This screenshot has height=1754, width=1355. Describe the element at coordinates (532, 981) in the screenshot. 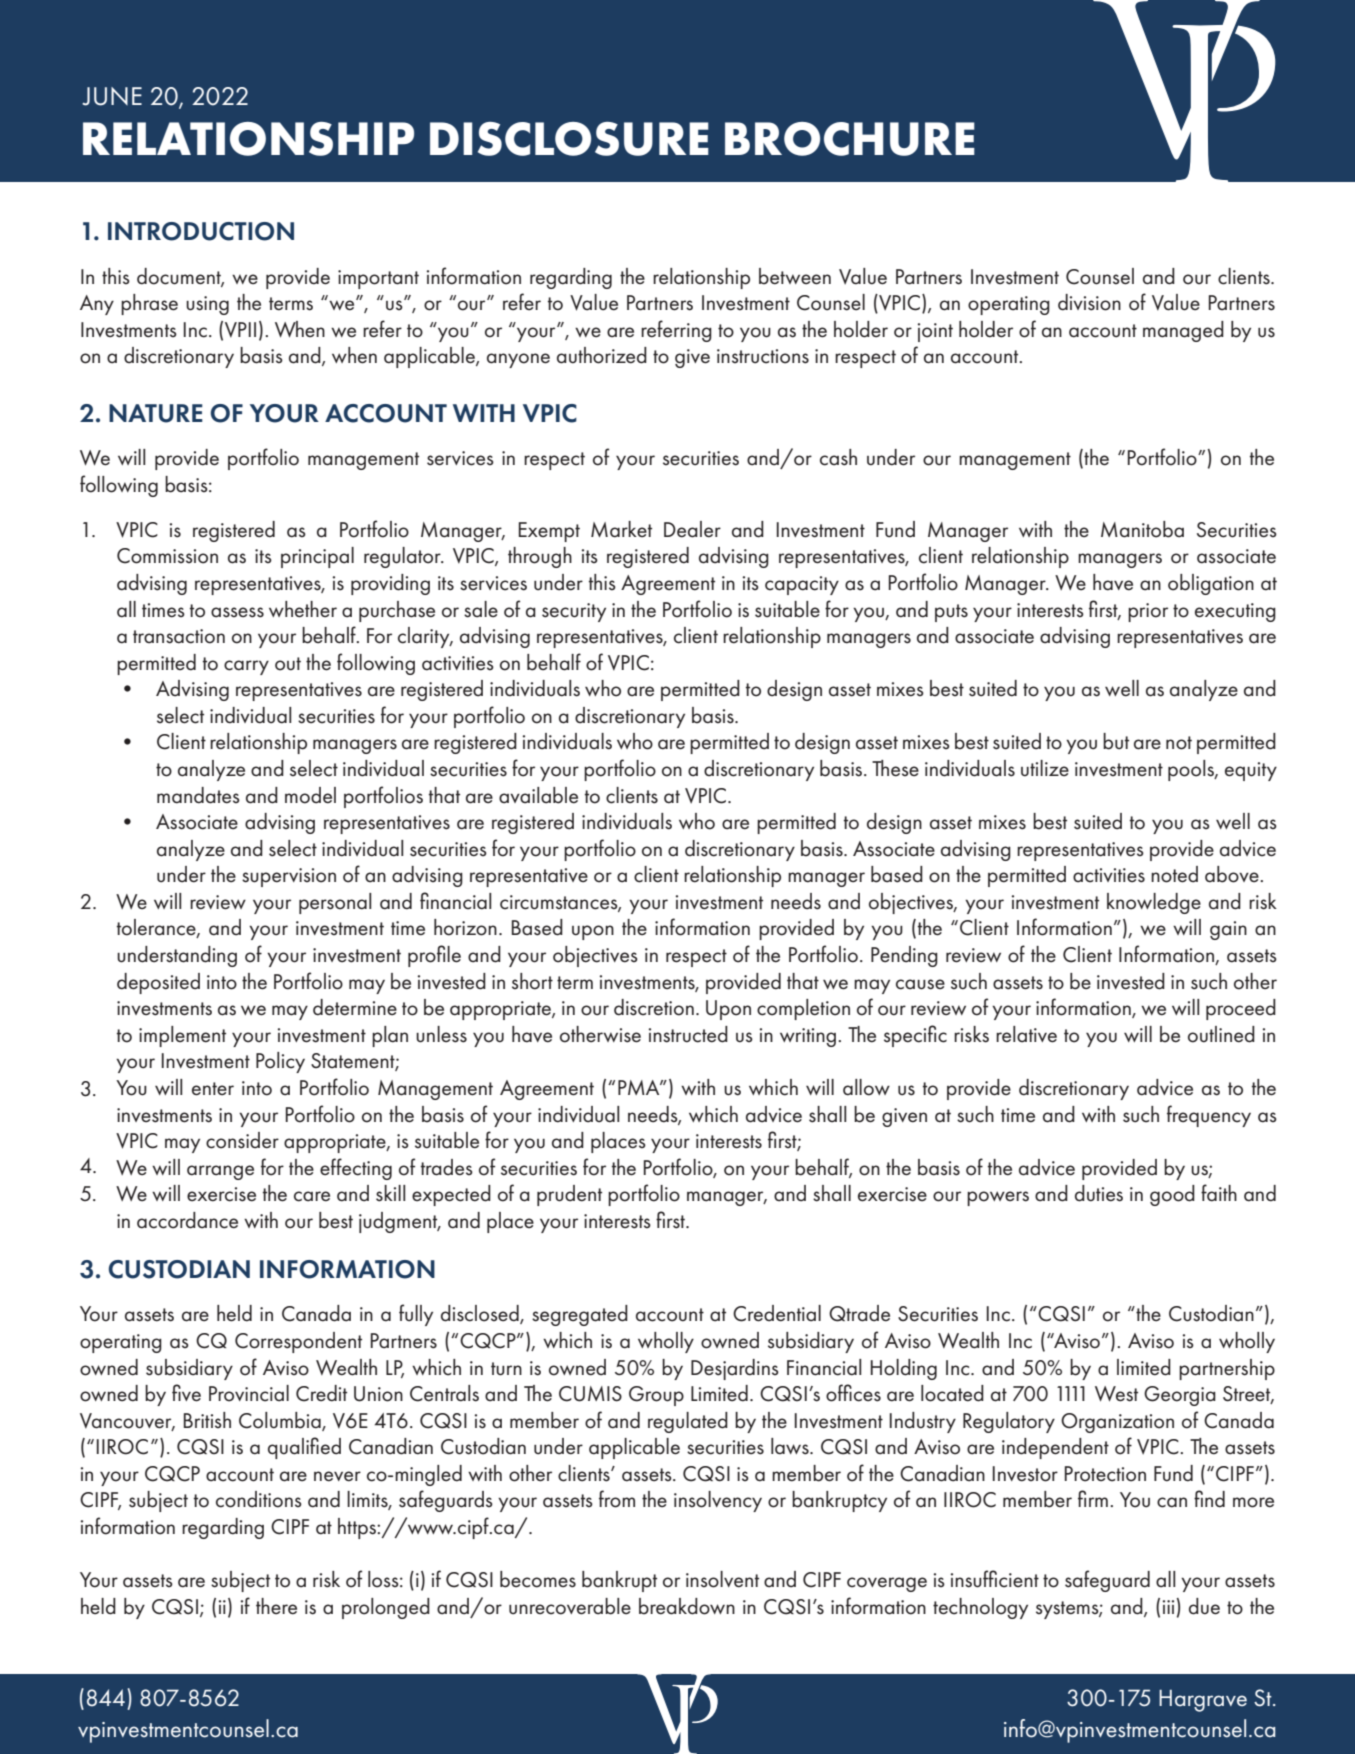

I see `short` at that location.
